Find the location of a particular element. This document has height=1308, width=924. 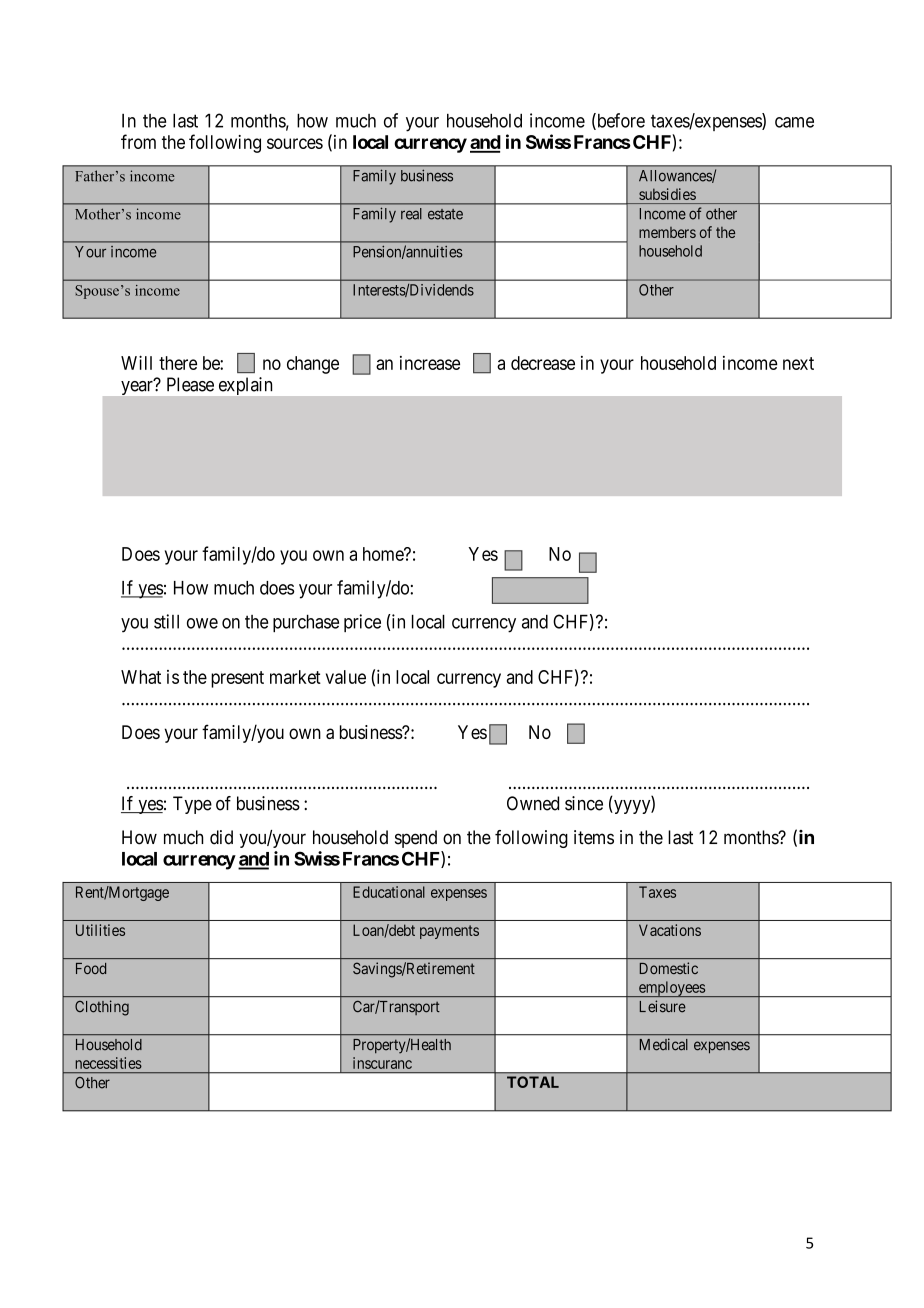

Owned is located at coordinates (533, 803).
